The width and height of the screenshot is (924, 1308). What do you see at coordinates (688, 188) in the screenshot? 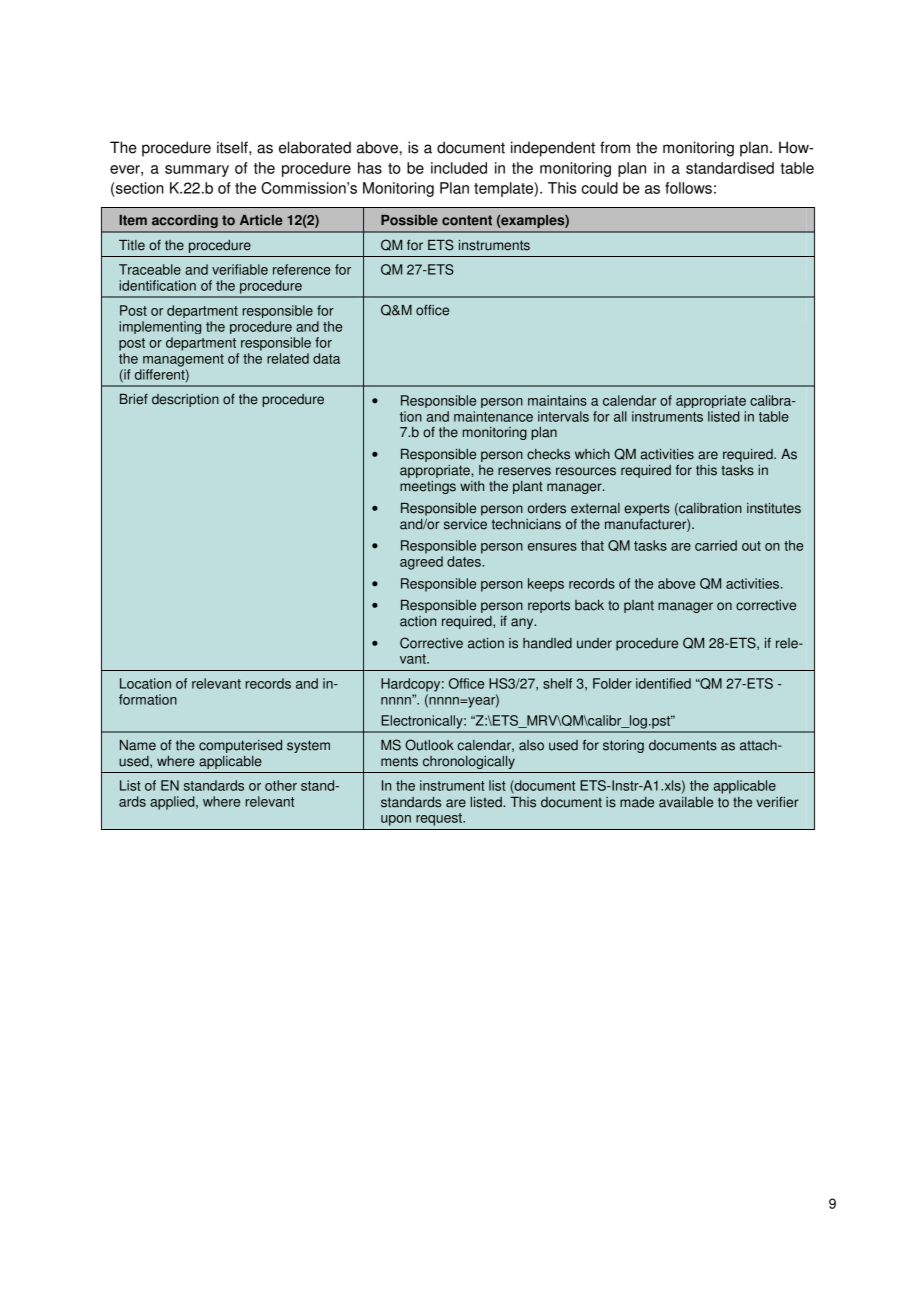
I see `follows` at bounding box center [688, 188].
